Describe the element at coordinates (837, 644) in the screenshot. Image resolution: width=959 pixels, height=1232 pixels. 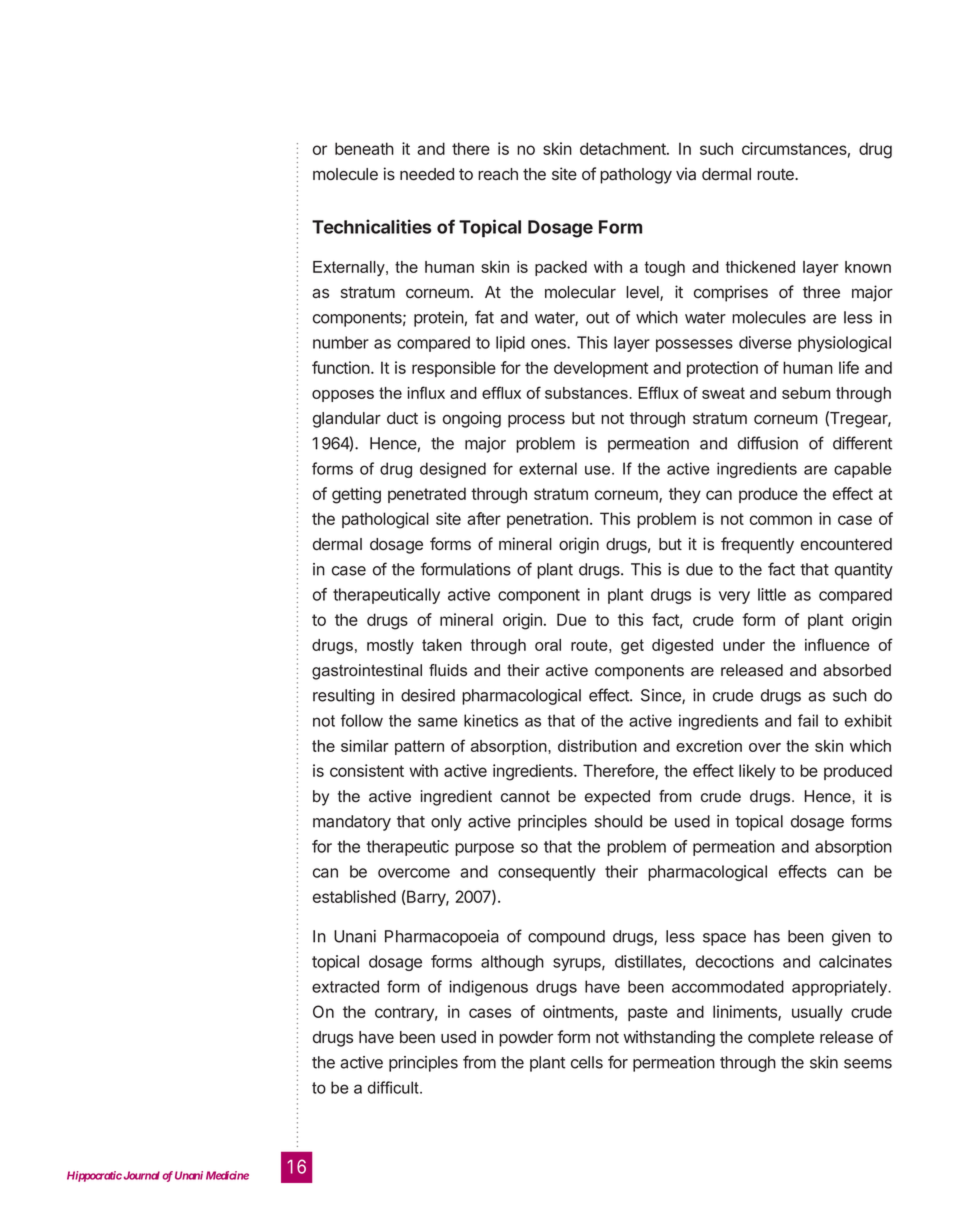
I see `influence` at that location.
